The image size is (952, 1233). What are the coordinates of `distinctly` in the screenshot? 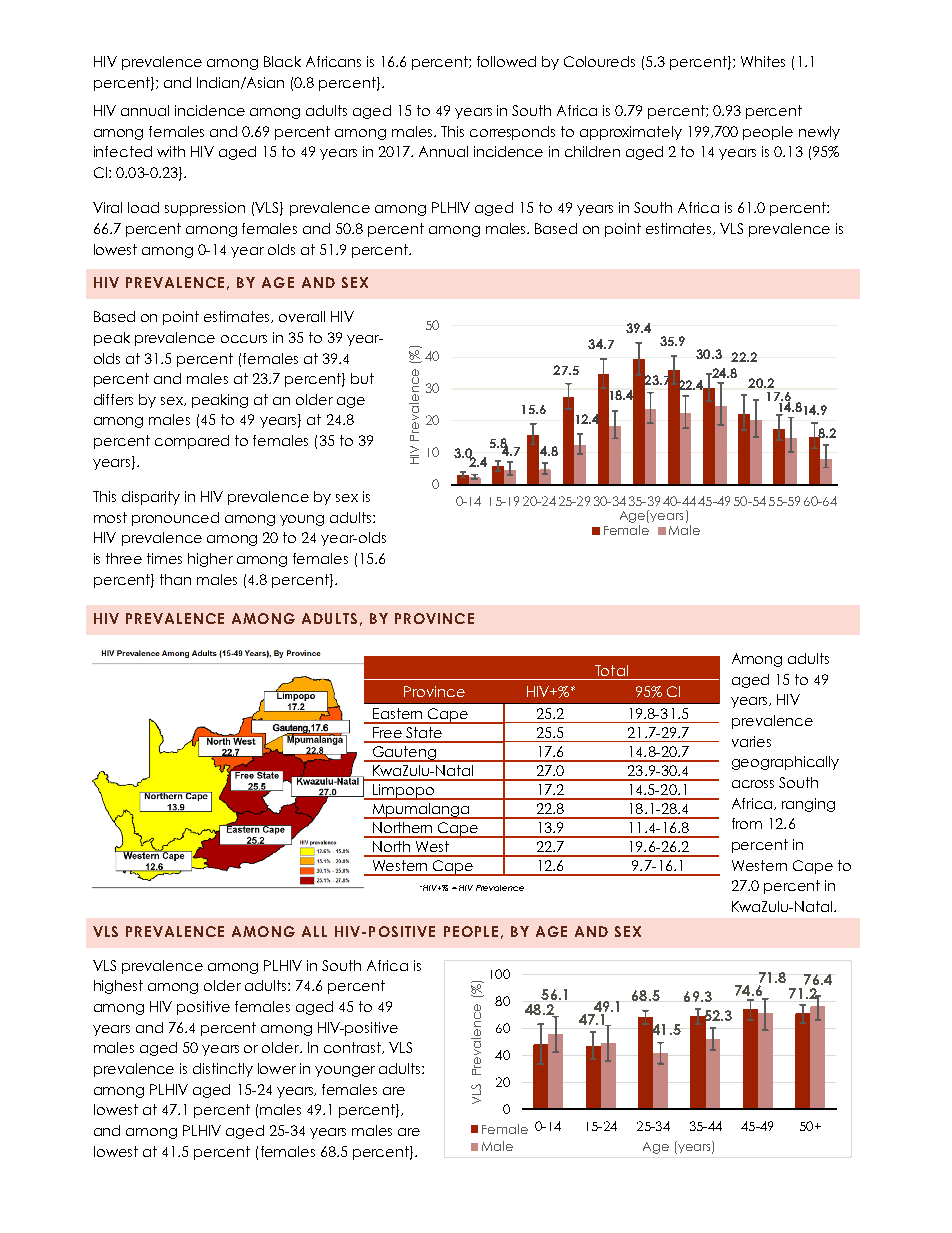 It's located at (223, 1070).
